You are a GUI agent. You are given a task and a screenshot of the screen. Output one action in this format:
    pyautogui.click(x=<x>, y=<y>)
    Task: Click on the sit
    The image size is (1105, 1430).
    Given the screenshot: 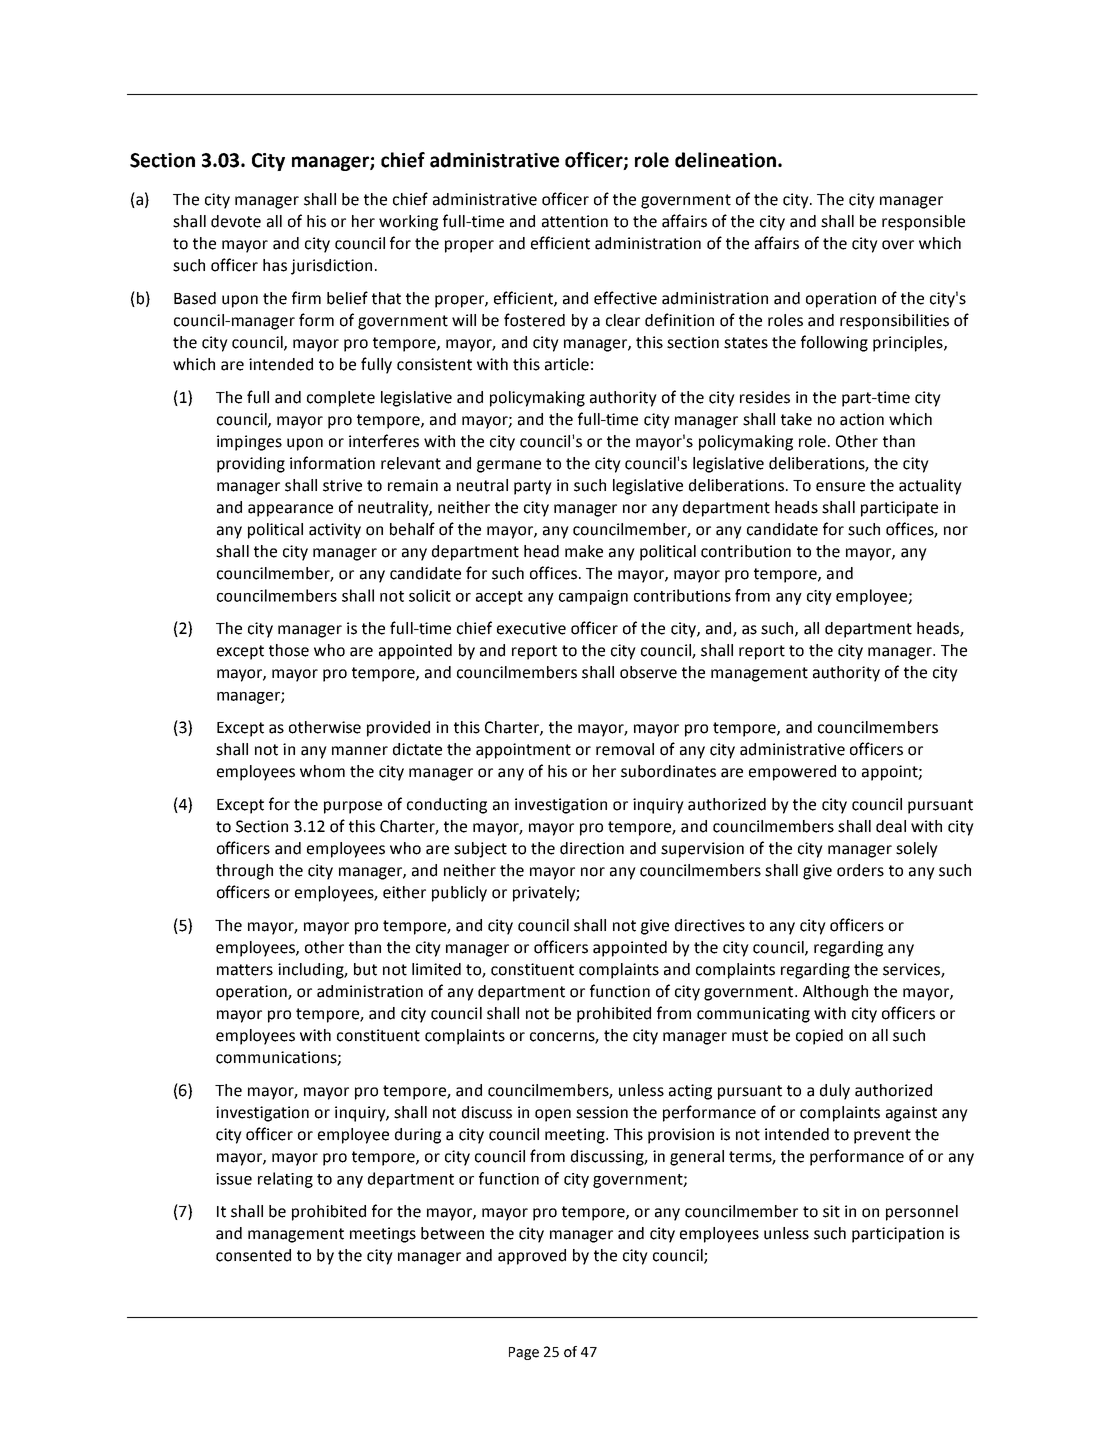 What is the action you would take?
    pyautogui.click(x=831, y=1211)
